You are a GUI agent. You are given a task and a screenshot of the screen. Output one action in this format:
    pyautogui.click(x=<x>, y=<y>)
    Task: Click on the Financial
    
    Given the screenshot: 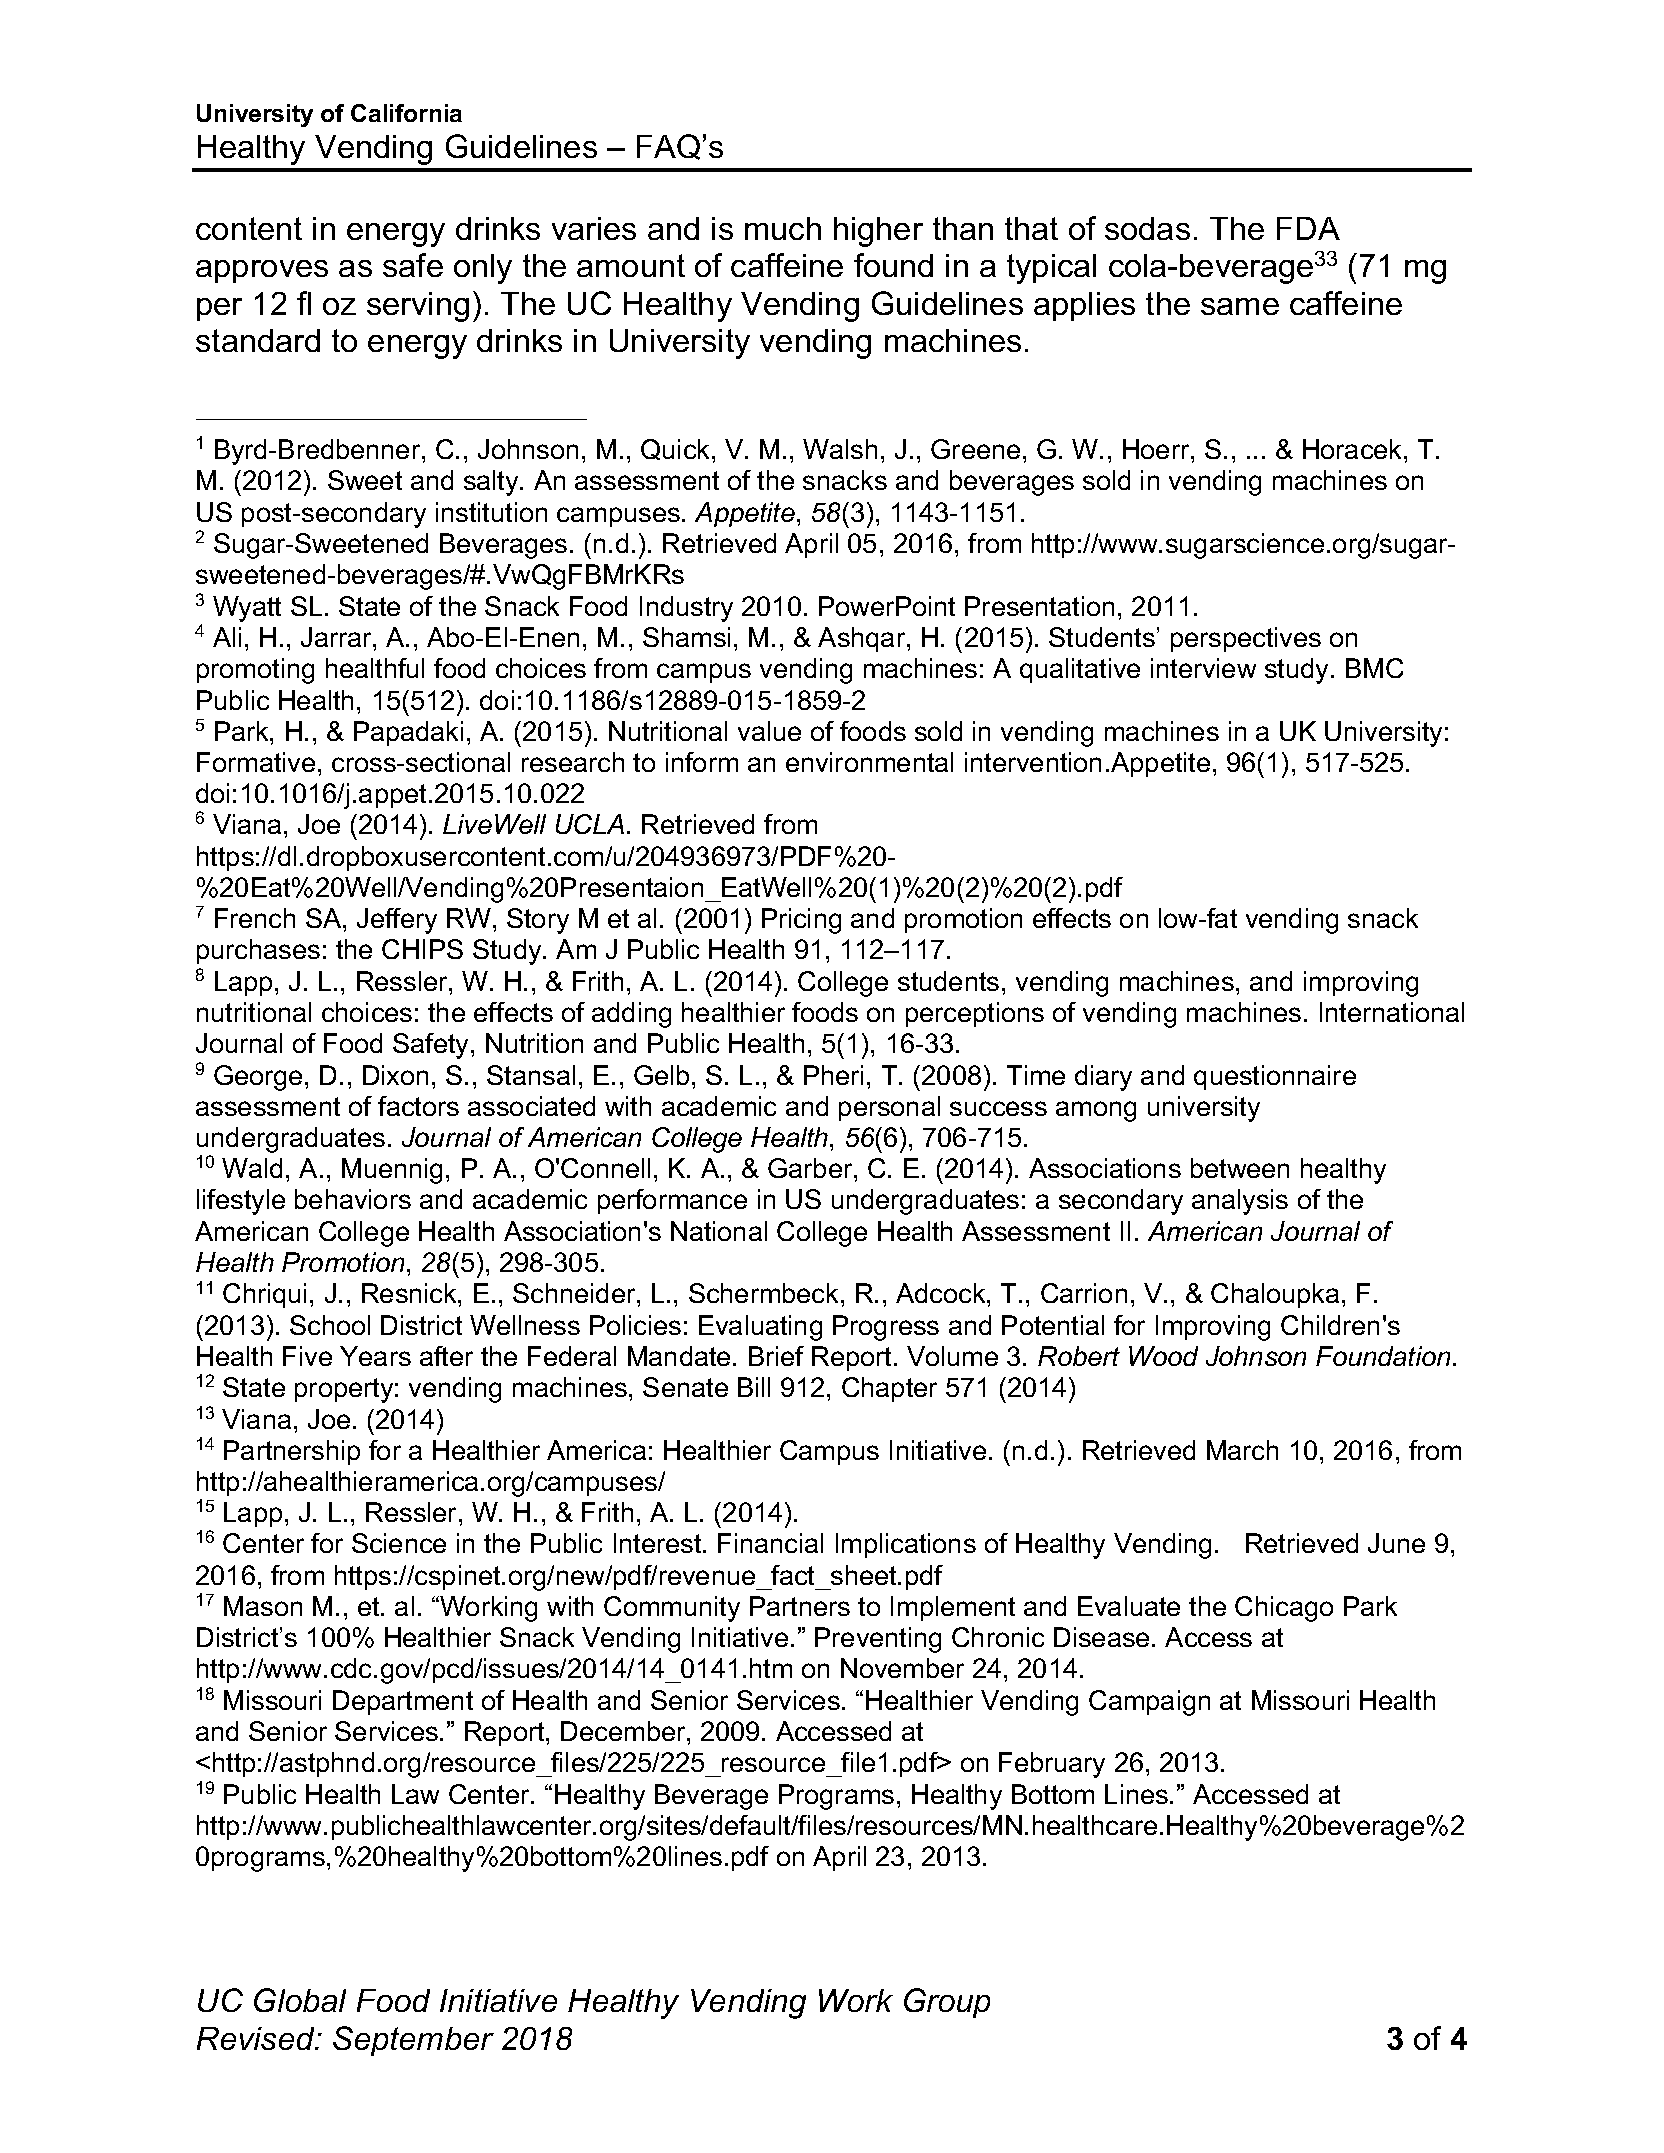 What is the action you would take?
    pyautogui.click(x=770, y=1543)
